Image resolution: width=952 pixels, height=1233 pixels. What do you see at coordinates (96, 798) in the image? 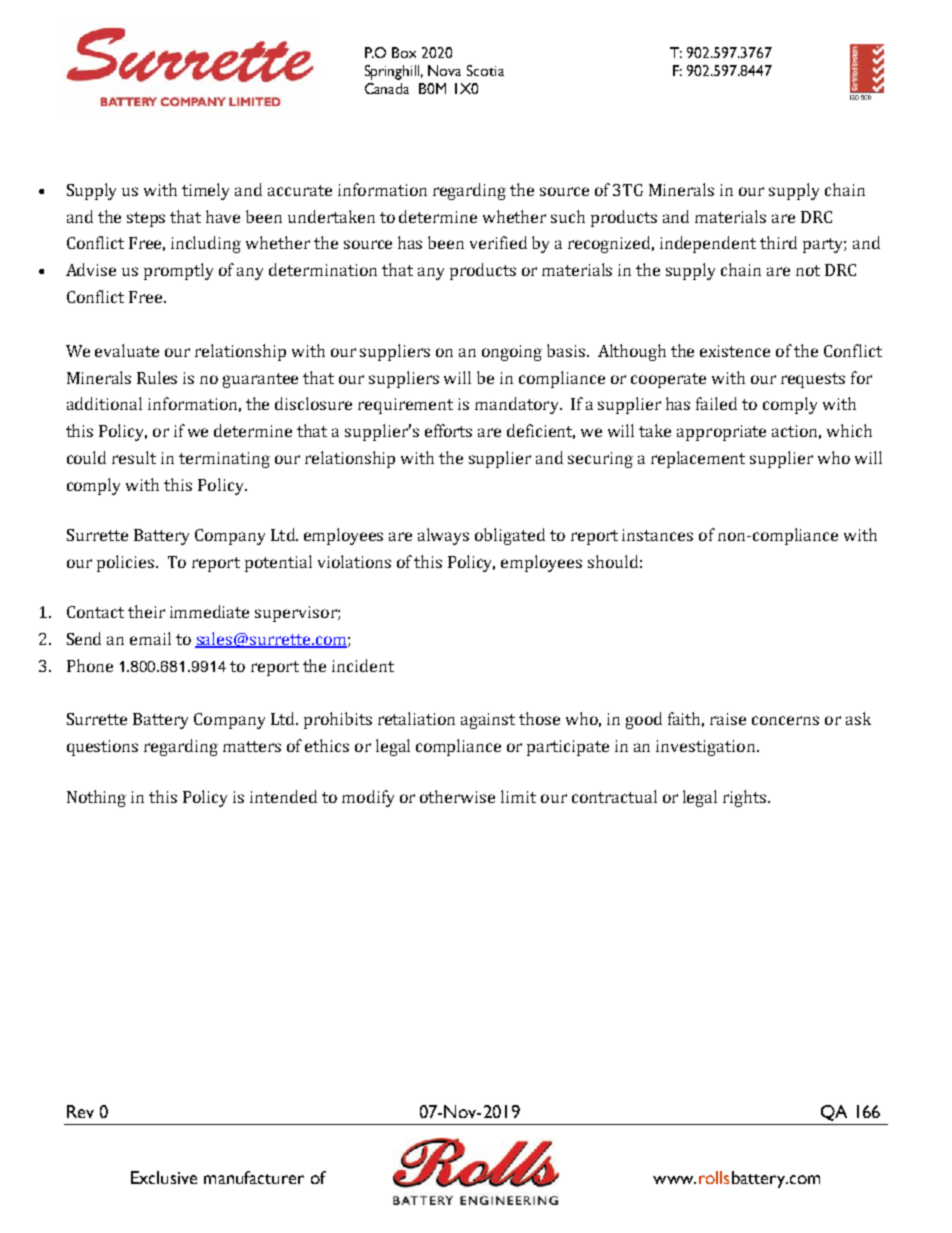
I see `Nothing` at bounding box center [96, 798].
